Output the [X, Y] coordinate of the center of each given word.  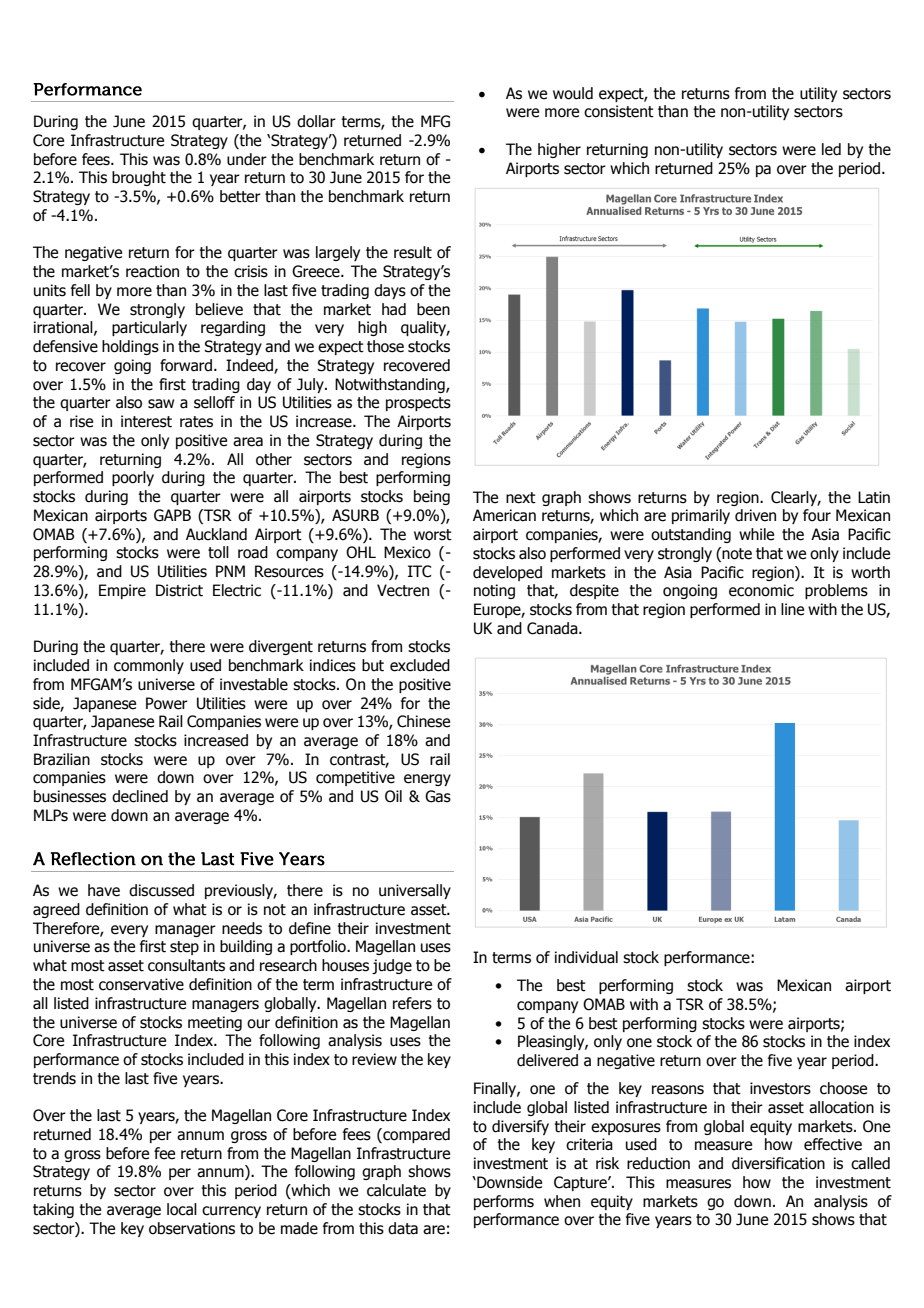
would [573, 93]
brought [139, 178]
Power [167, 703]
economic [761, 590]
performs [504, 1202]
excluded [420, 665]
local [182, 1209]
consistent [619, 111]
